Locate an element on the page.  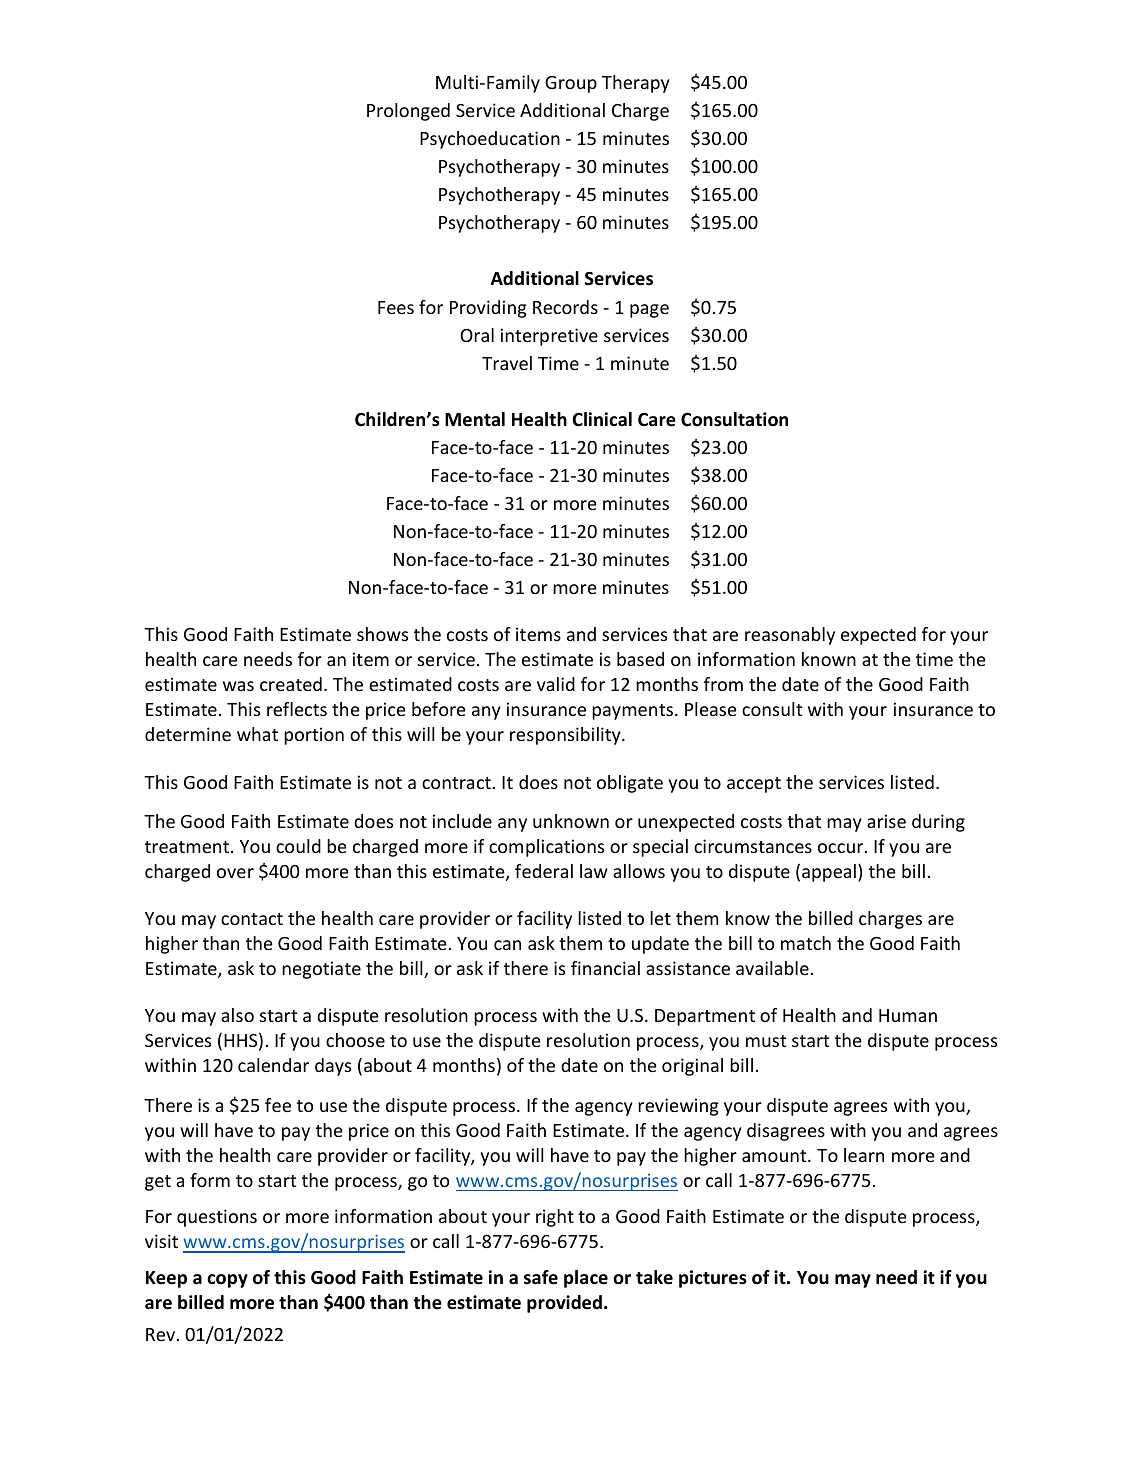
Fees is located at coordinates (396, 307).
